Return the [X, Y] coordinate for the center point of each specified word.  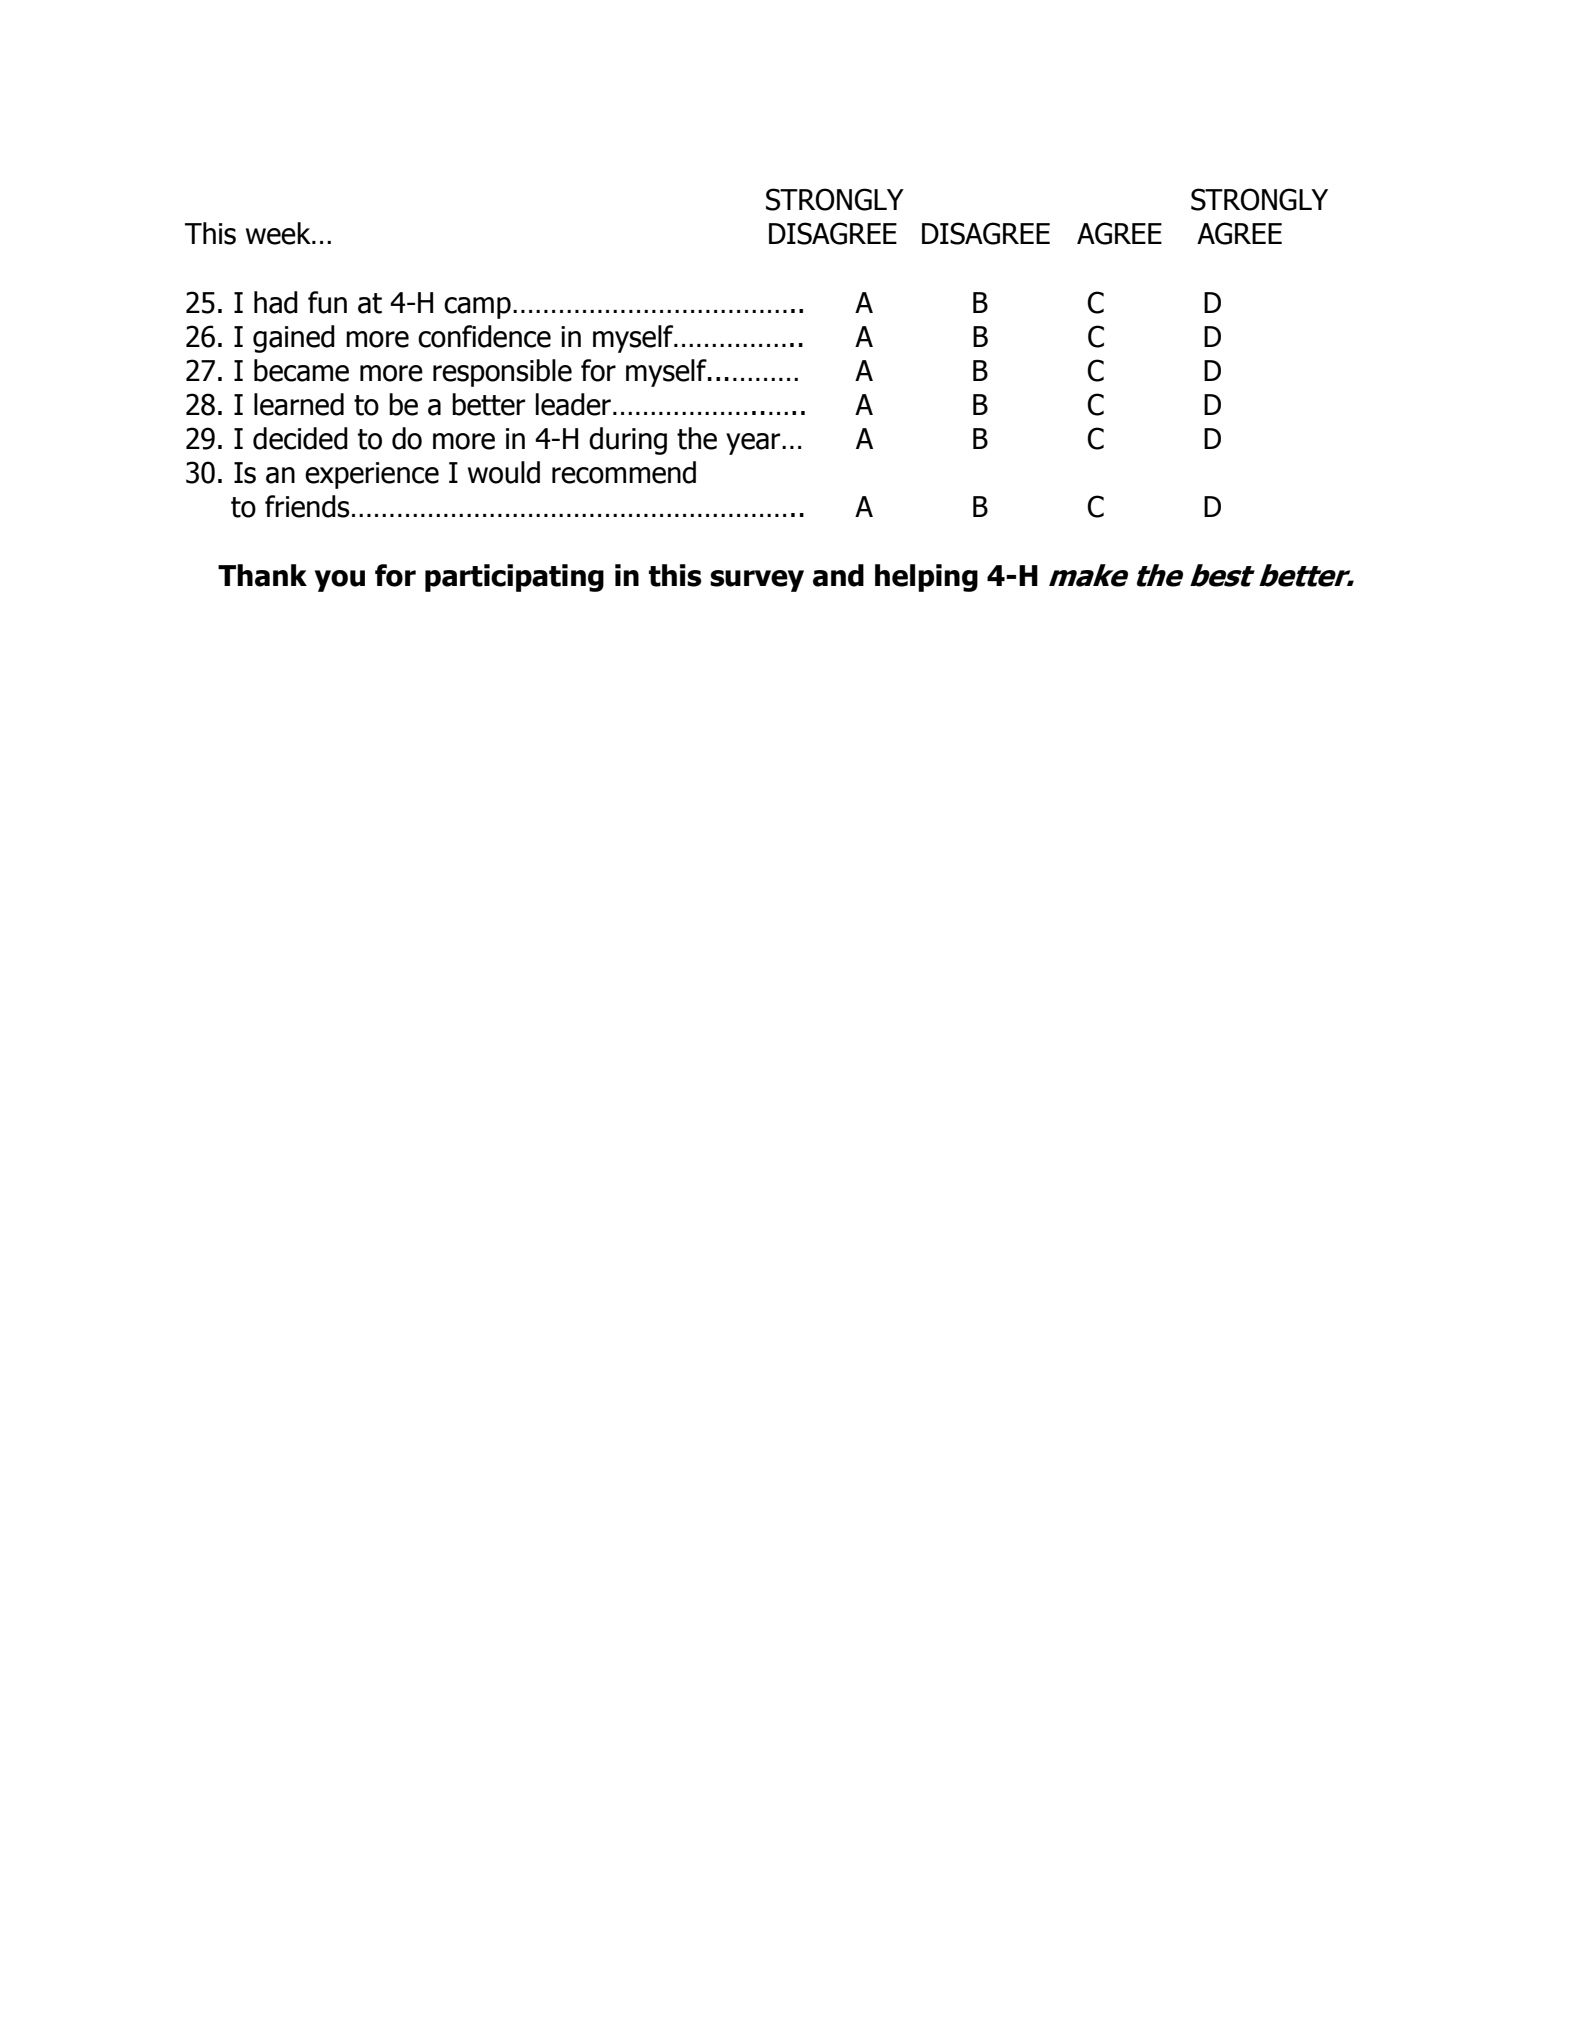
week [279, 233]
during [628, 441]
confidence [484, 336]
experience [372, 475]
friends [307, 506]
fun [327, 302]
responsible [502, 373]
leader [573, 404]
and [838, 575]
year [754, 444]
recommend [624, 472]
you [340, 581]
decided [300, 438]
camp [477, 308]
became [301, 370]
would [504, 472]
